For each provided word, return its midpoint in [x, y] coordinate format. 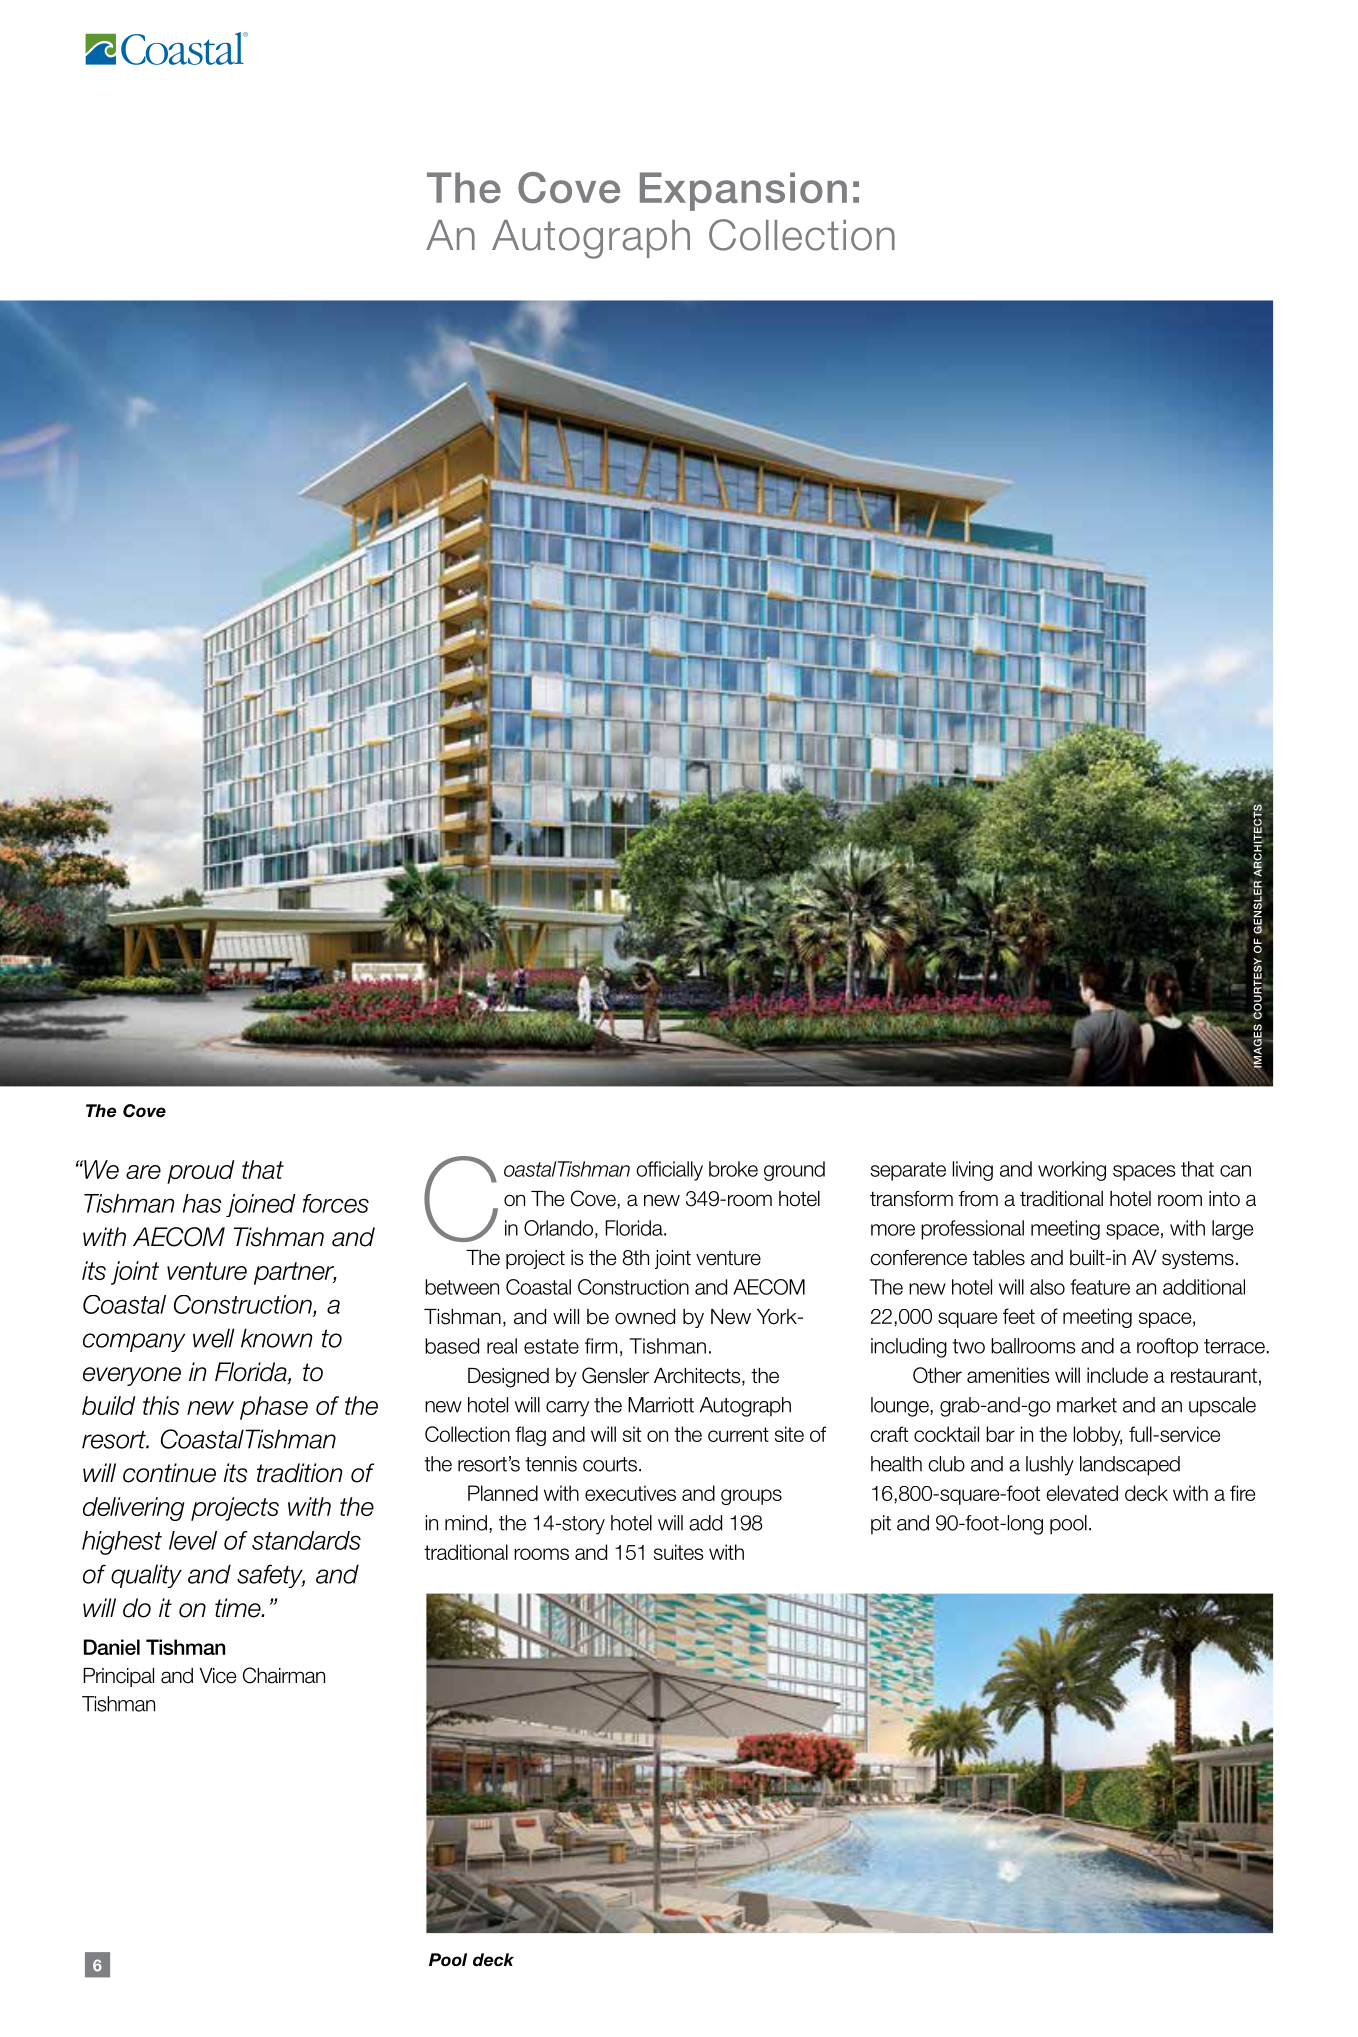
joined [261, 1205]
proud [200, 1172]
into [1224, 1199]
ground [794, 1171]
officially [669, 1171]
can [1235, 1171]
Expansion [743, 191]
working [1072, 1171]
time [239, 1608]
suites [678, 1552]
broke [733, 1169]
